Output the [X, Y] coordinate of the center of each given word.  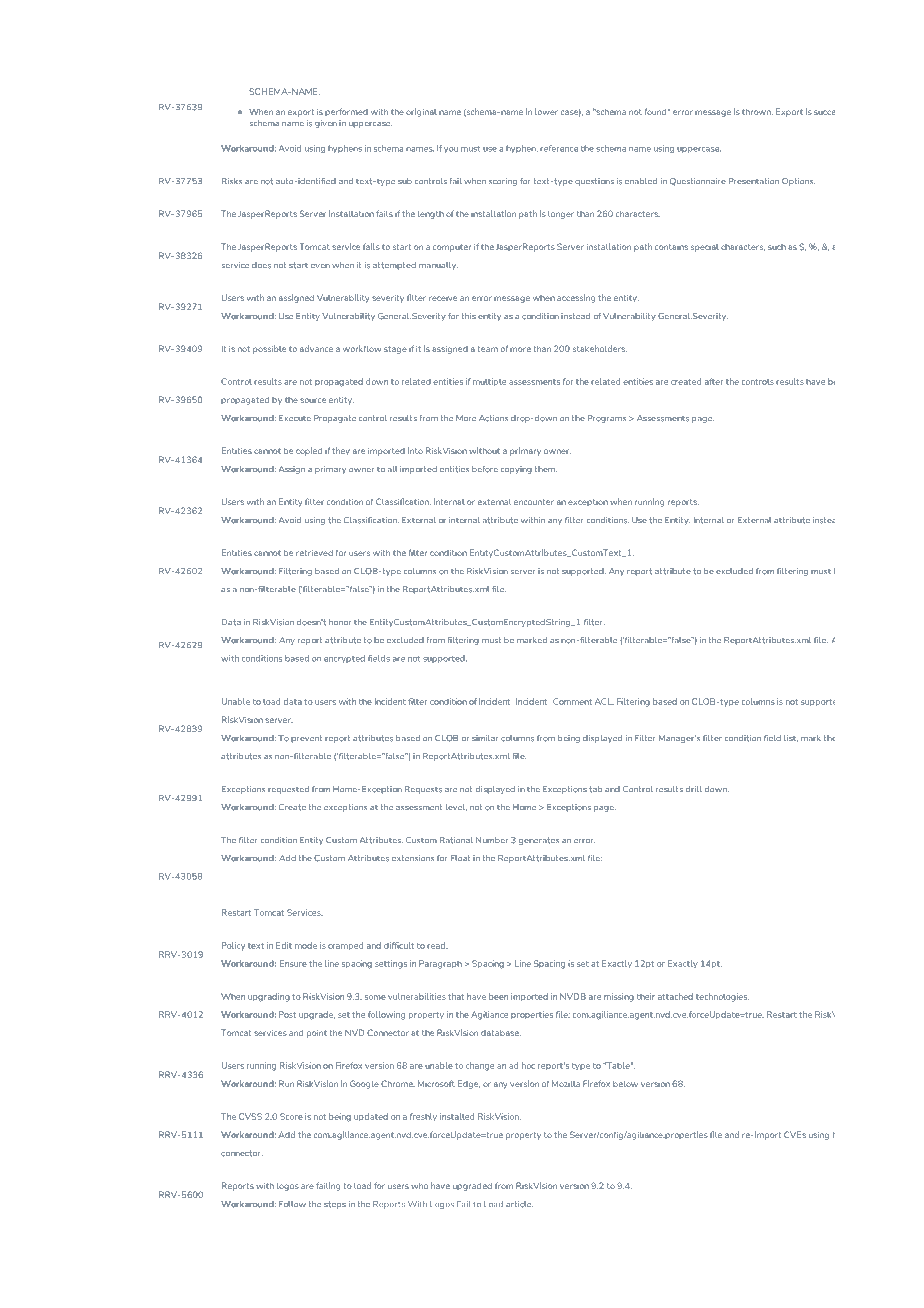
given [326, 124]
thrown [757, 111]
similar [485, 738]
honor [340, 622]
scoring [503, 182]
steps [335, 1205]
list [791, 738]
